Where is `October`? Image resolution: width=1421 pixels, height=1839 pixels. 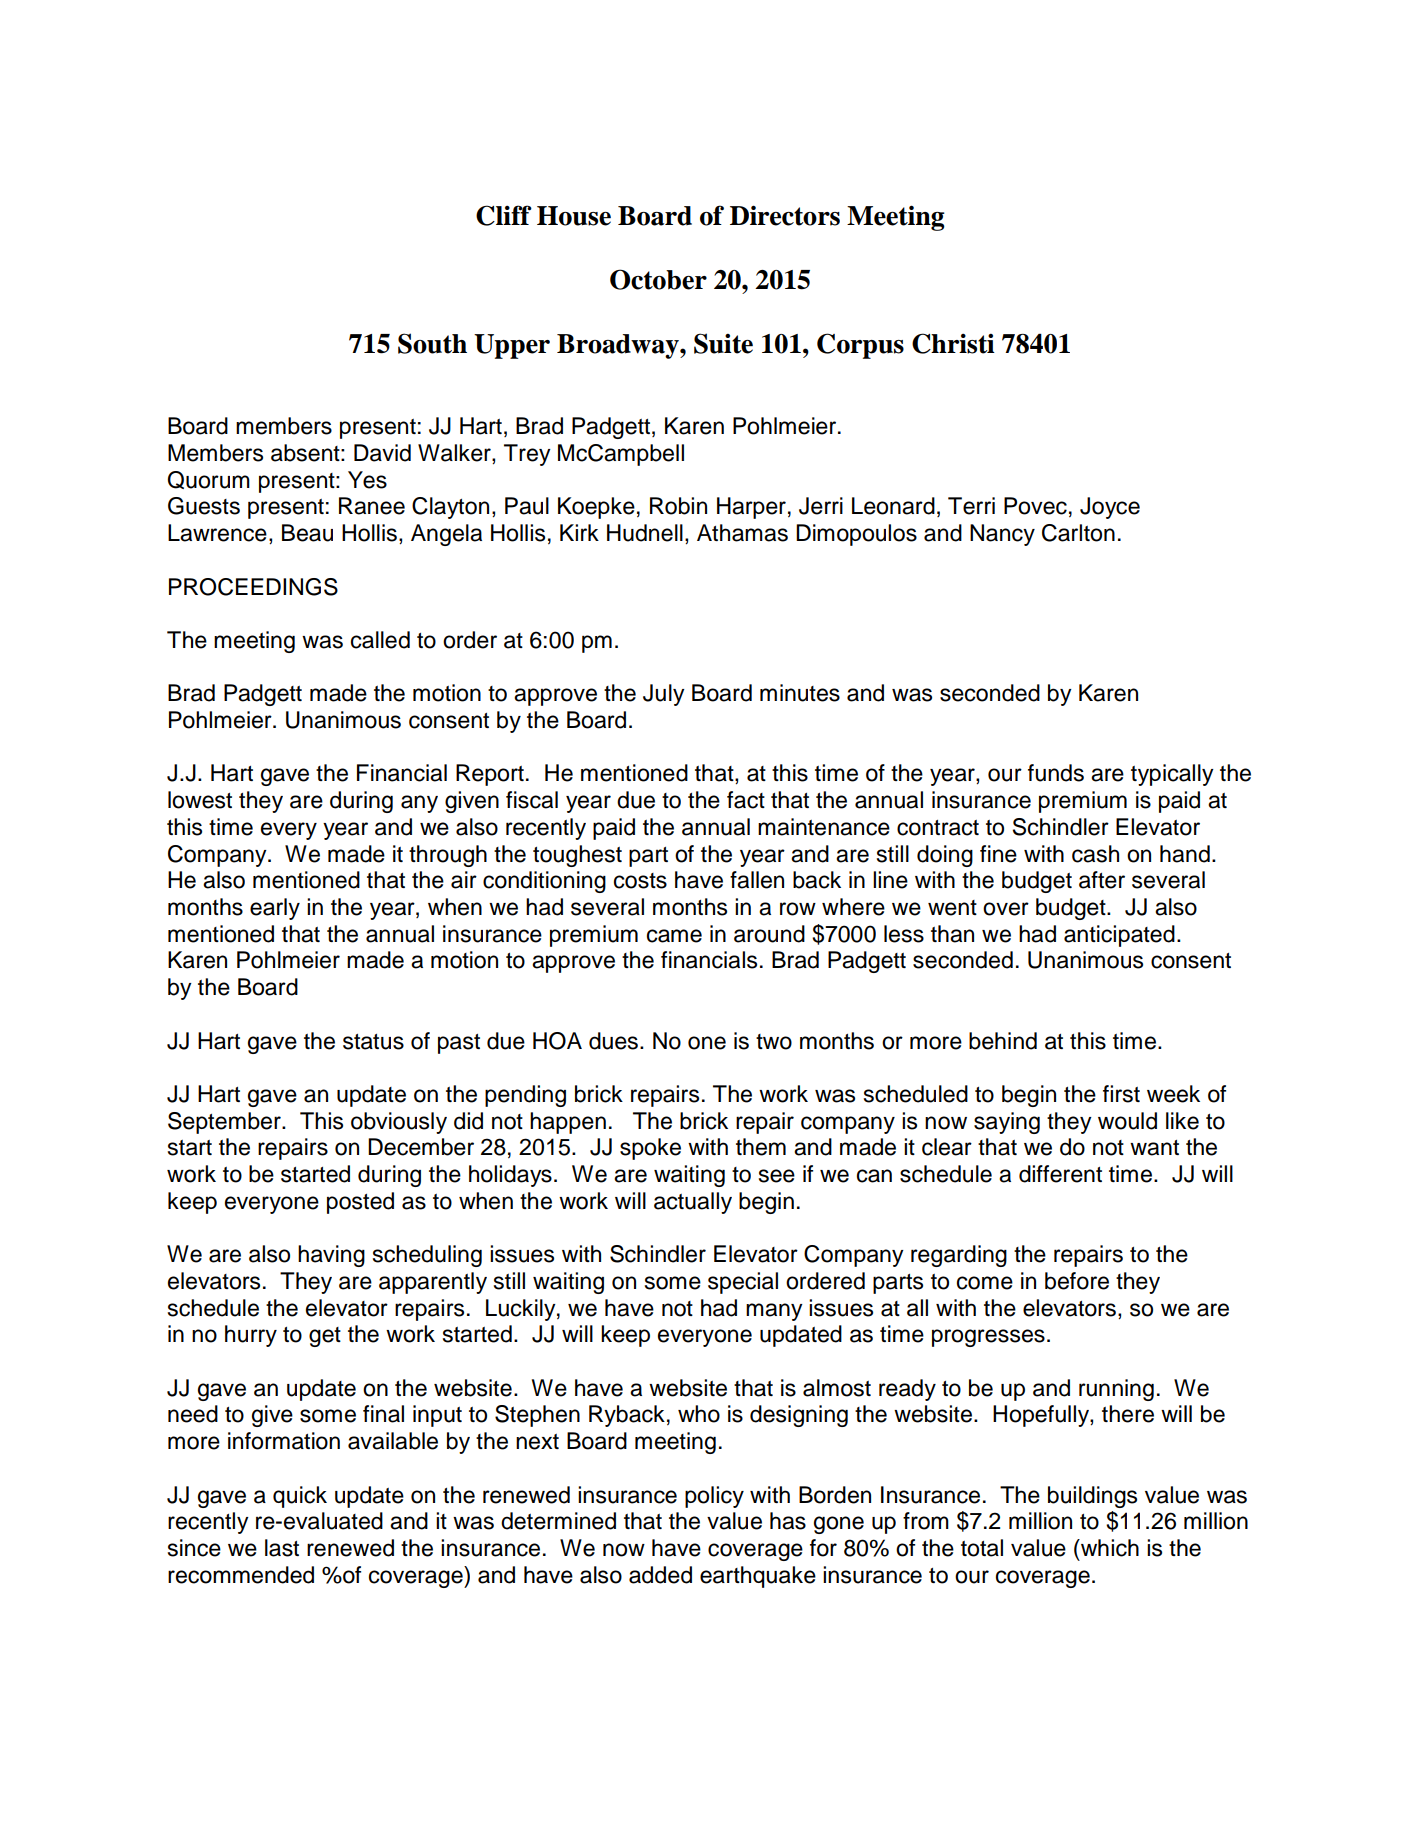 October is located at coordinates (658, 279).
